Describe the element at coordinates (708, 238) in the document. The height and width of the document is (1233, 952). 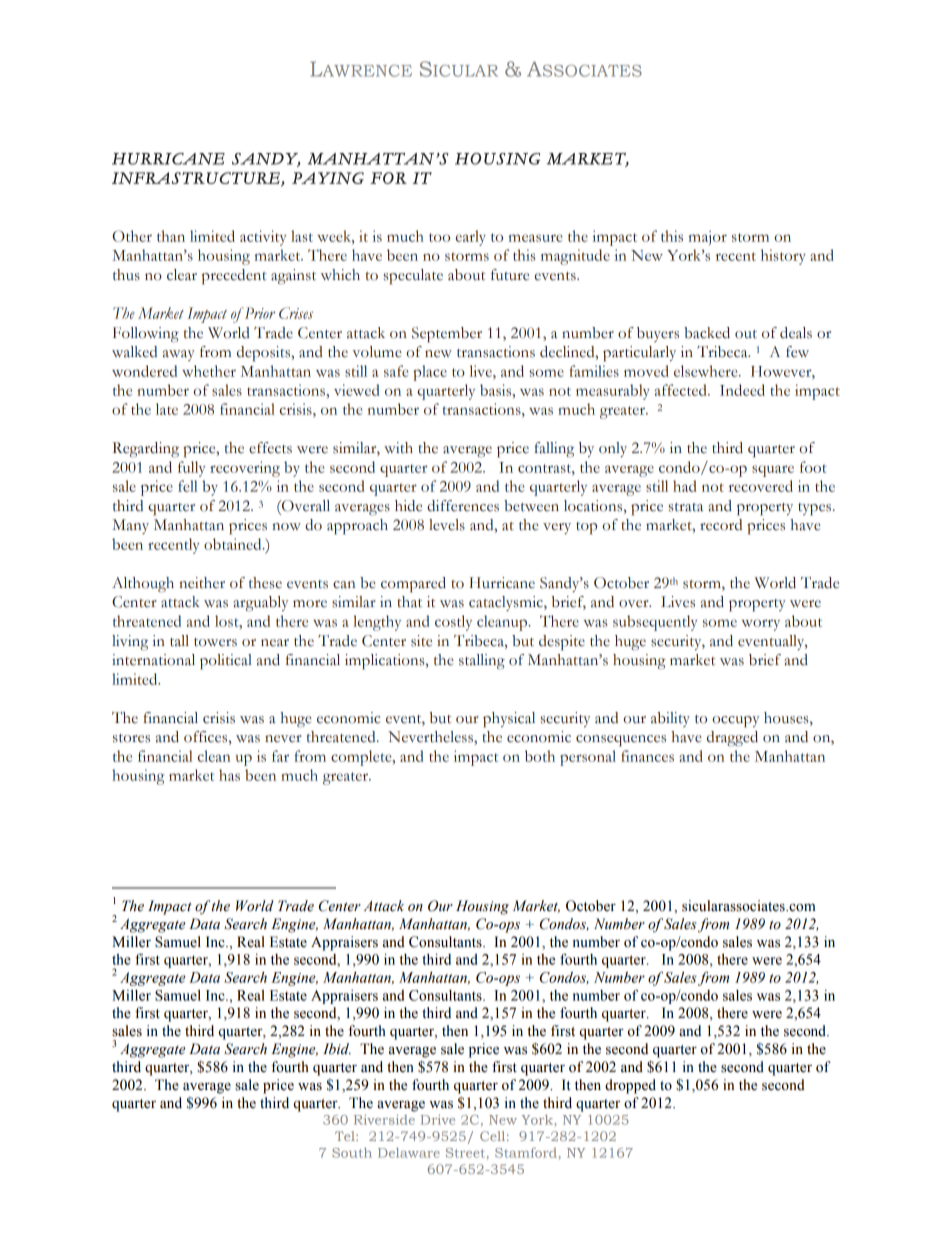
I see `major` at that location.
